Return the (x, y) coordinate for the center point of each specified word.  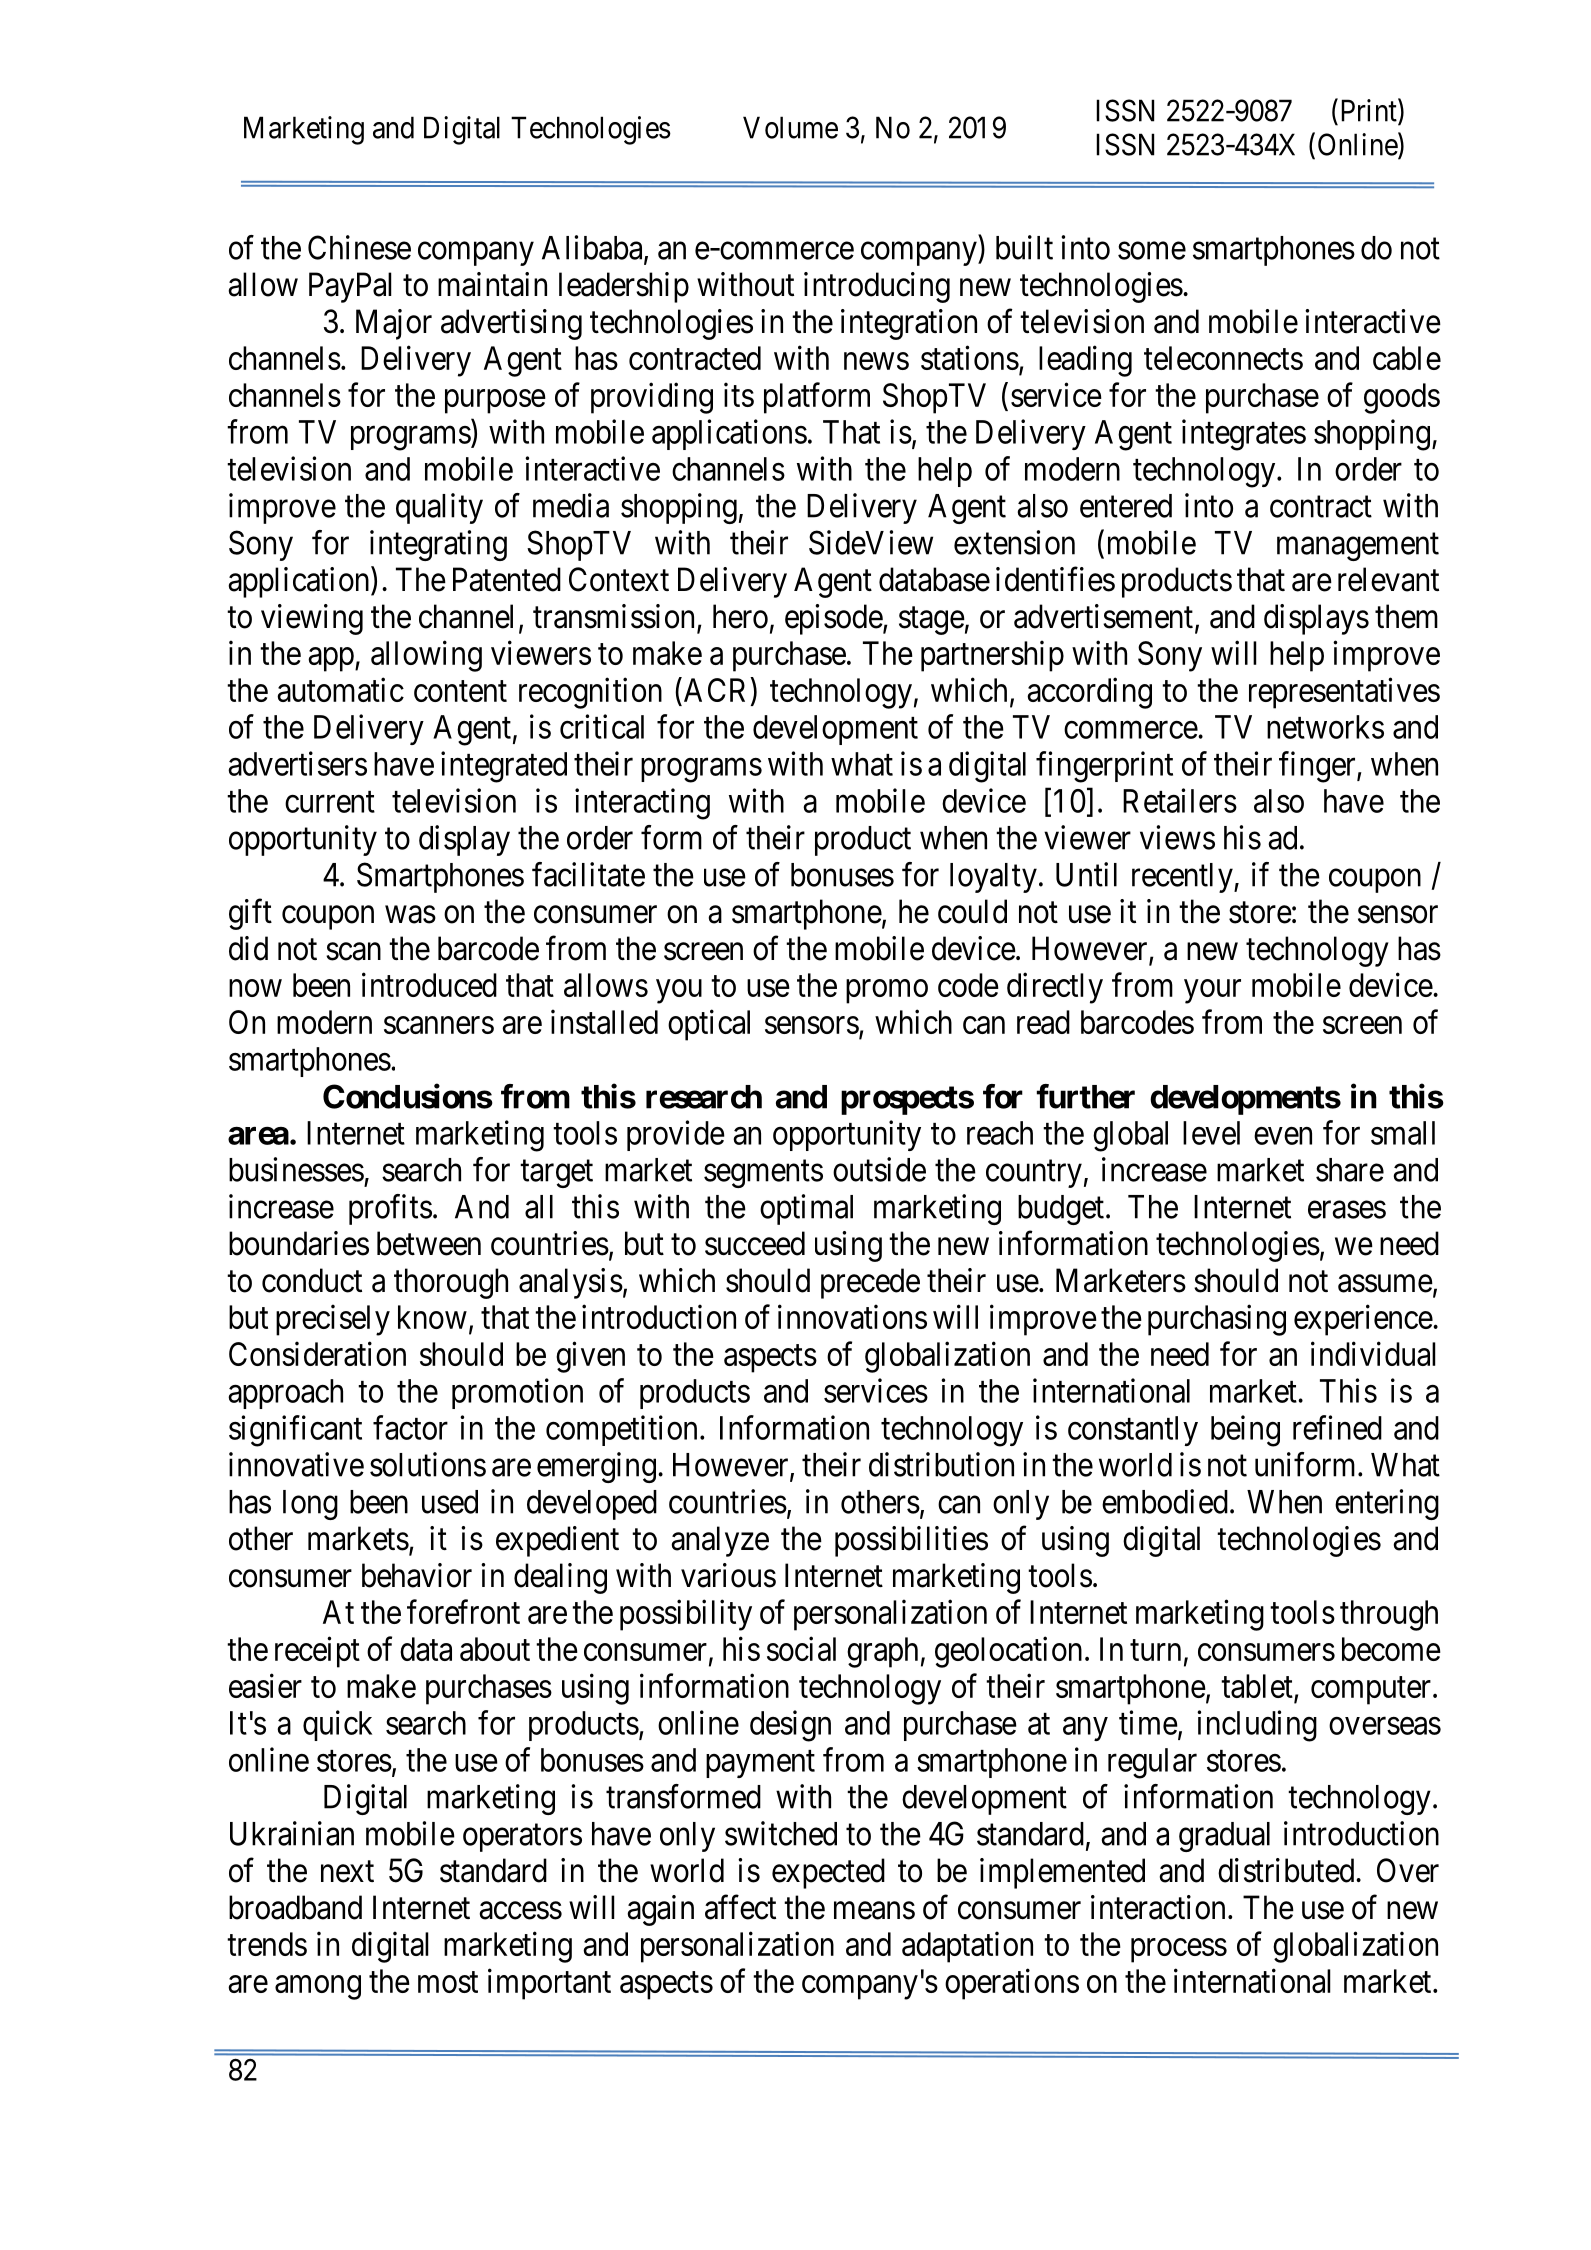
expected (828, 1873)
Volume (790, 127)
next (347, 1872)
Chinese (359, 247)
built (1024, 247)
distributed (1287, 1870)
